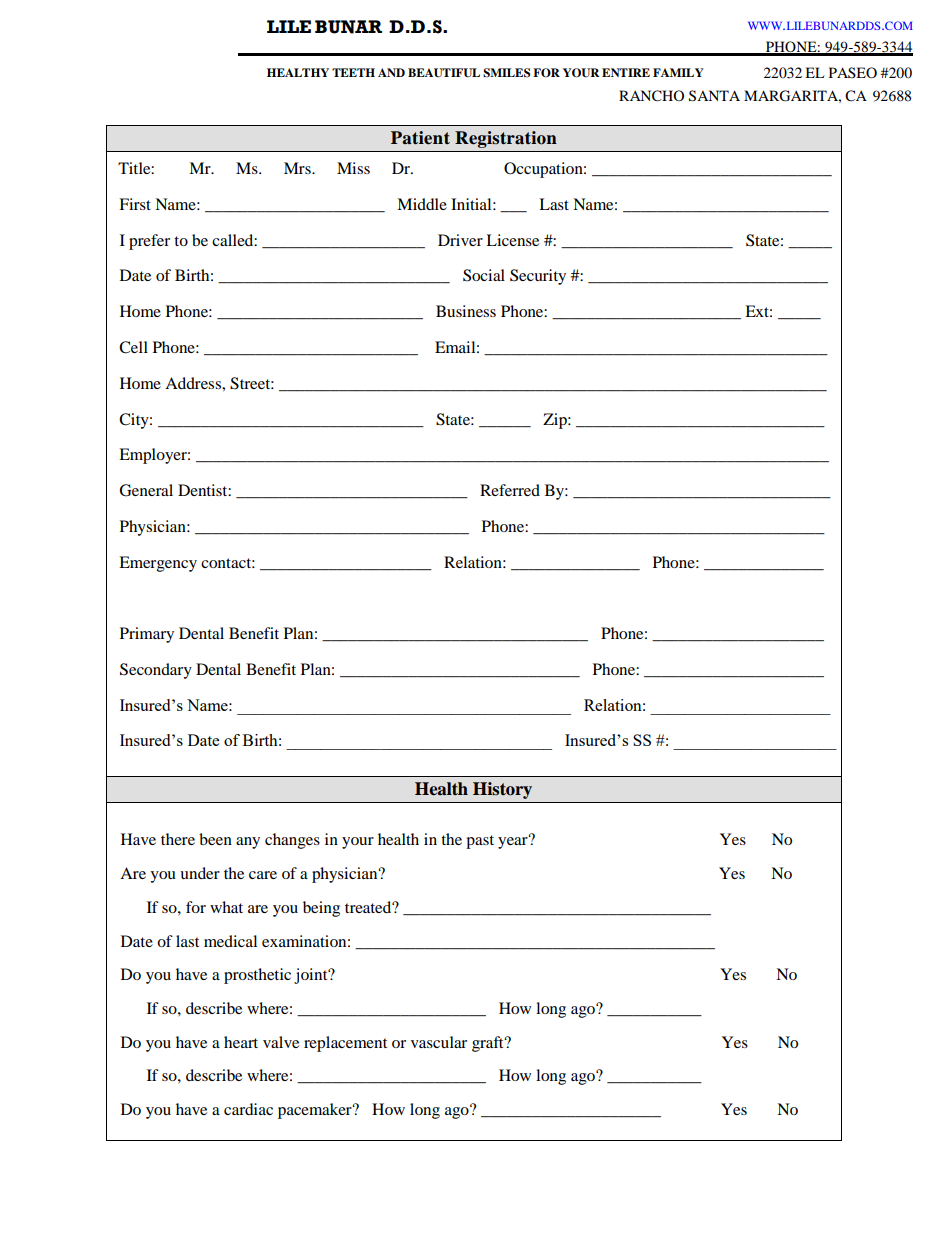  I want to click on SANTA, so click(714, 96).
